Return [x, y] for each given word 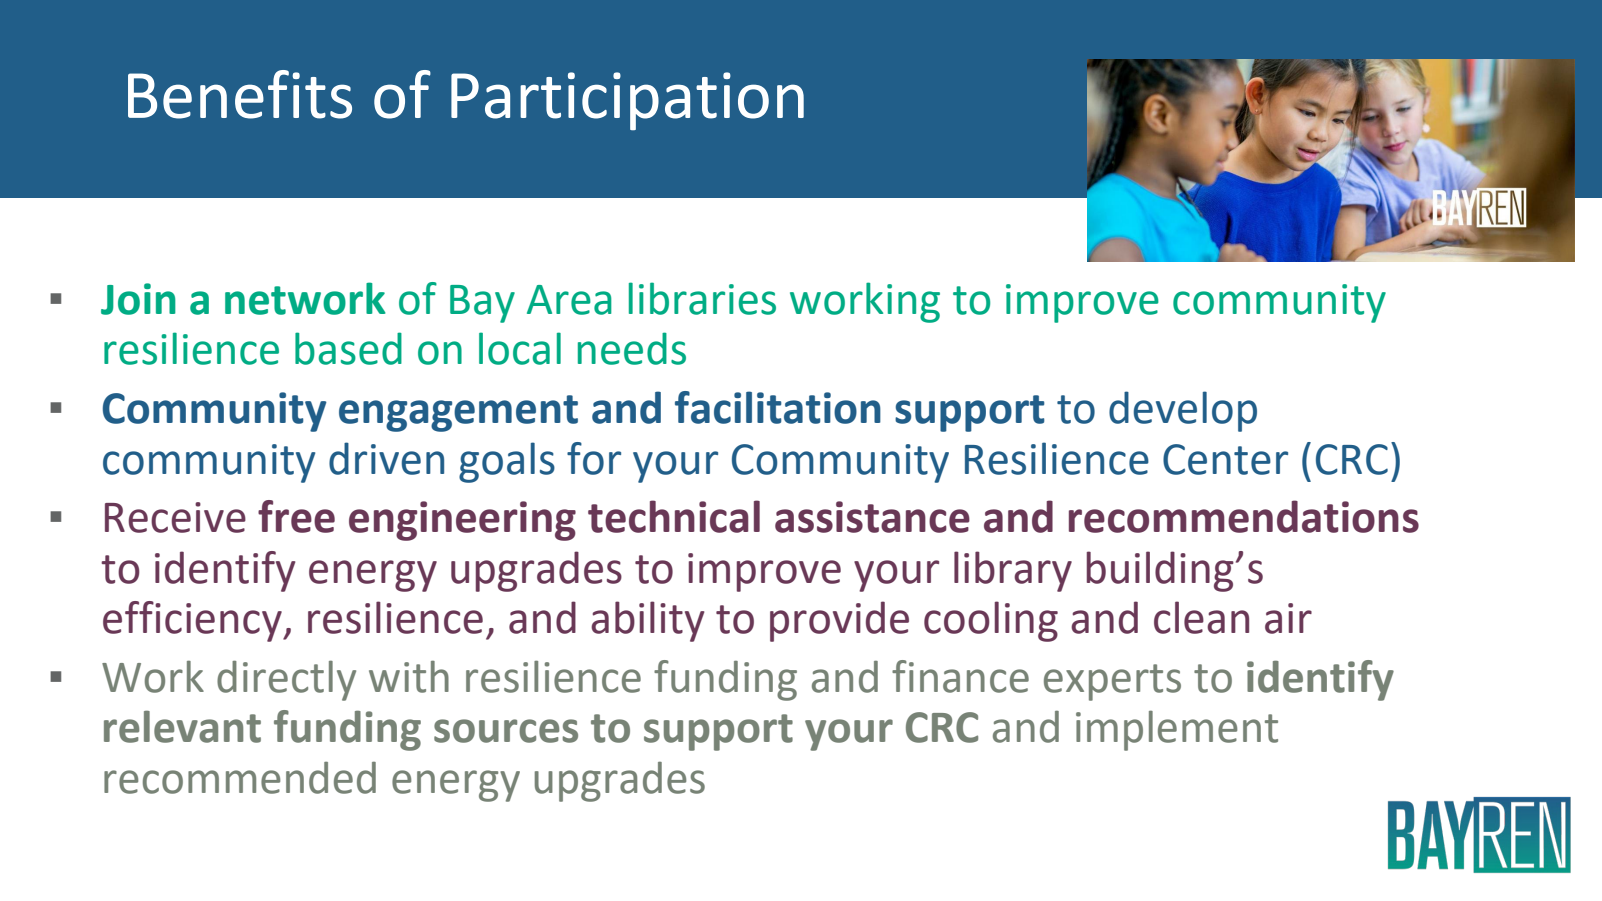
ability [648, 621]
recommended [240, 778]
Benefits [240, 94]
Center [1225, 459]
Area [569, 300]
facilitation [778, 407]
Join [138, 299]
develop [1183, 411]
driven [386, 458]
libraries [702, 298]
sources [506, 731]
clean [1201, 617]
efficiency [193, 621]
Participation [627, 101]
